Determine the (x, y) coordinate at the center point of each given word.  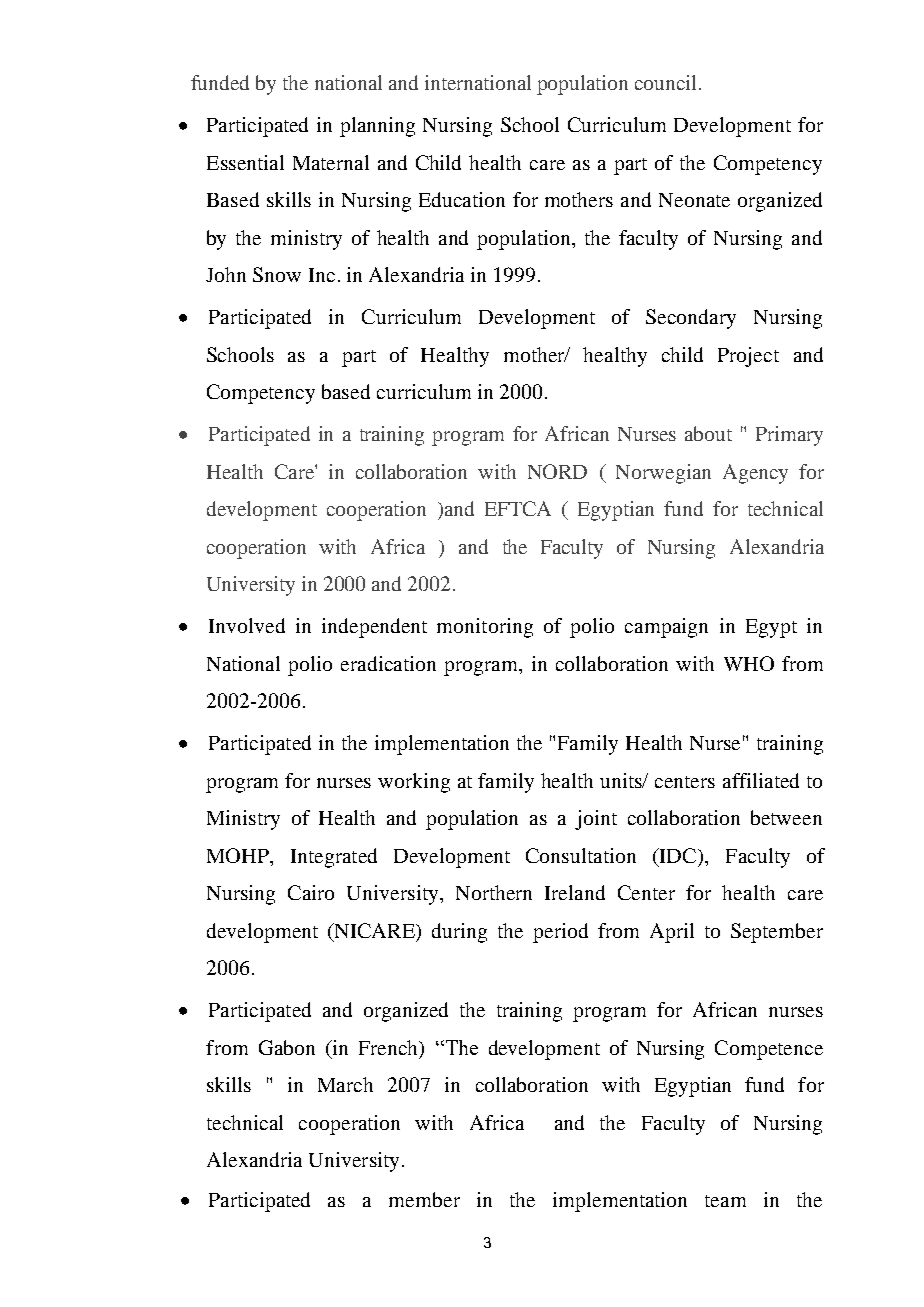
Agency (755, 474)
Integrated (334, 858)
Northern (494, 892)
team (725, 1201)
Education (462, 199)
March (345, 1084)
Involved (247, 625)
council (665, 82)
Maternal (331, 162)
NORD (557, 471)
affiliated (761, 780)
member (424, 1199)
